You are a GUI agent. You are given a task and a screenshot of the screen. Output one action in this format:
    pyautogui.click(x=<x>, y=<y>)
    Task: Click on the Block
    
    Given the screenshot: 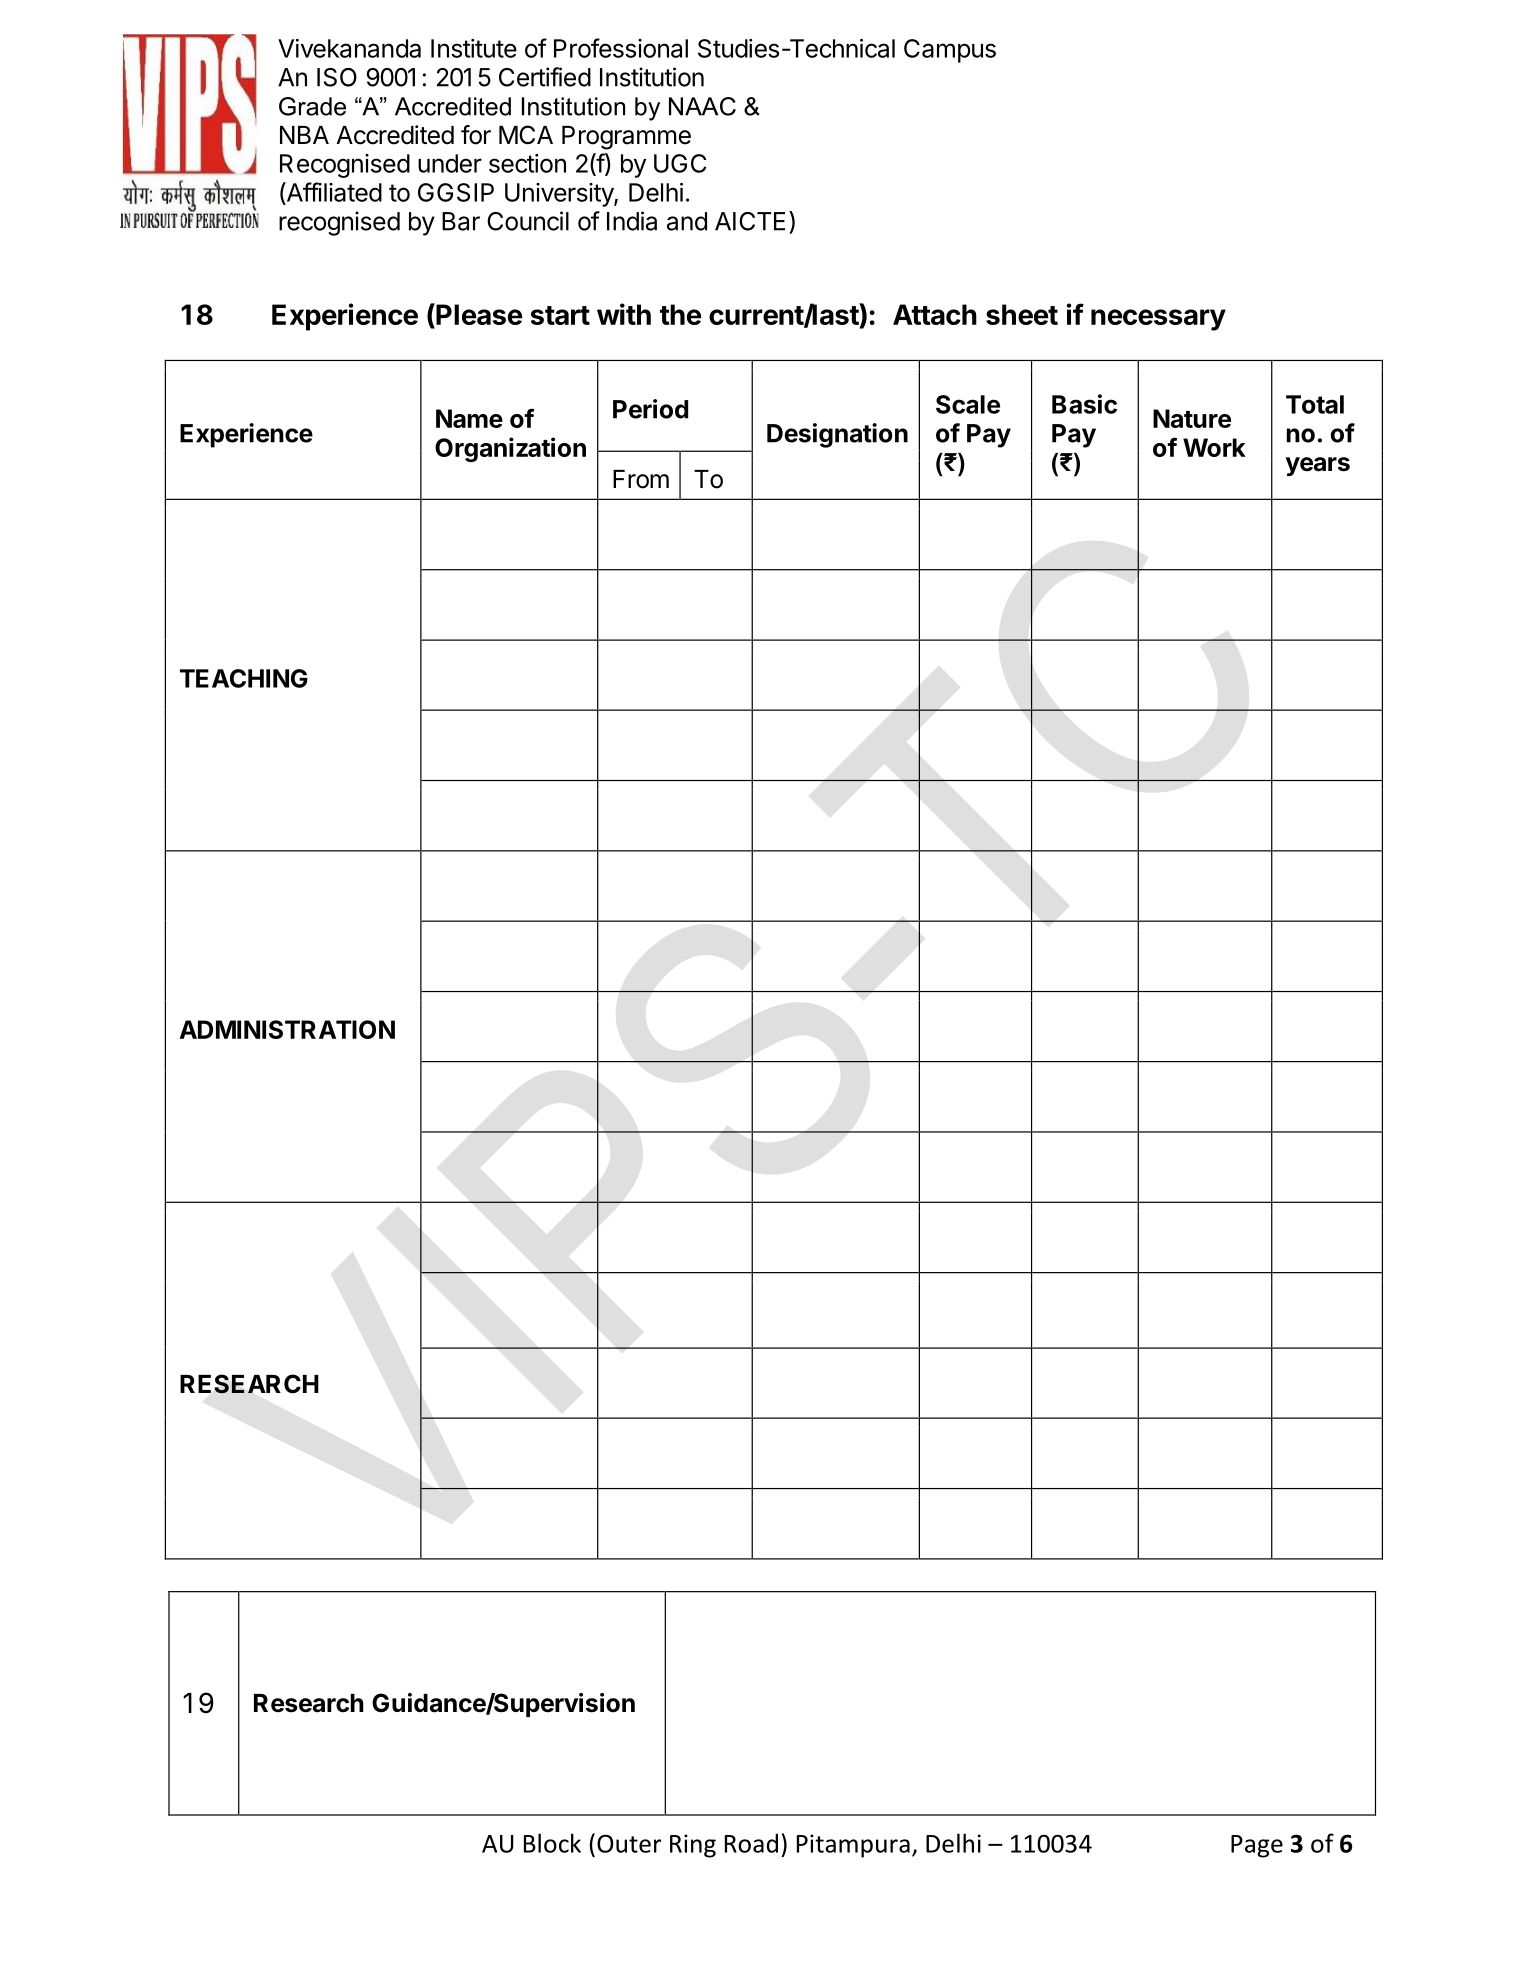 What is the action you would take?
    pyautogui.click(x=552, y=1843)
